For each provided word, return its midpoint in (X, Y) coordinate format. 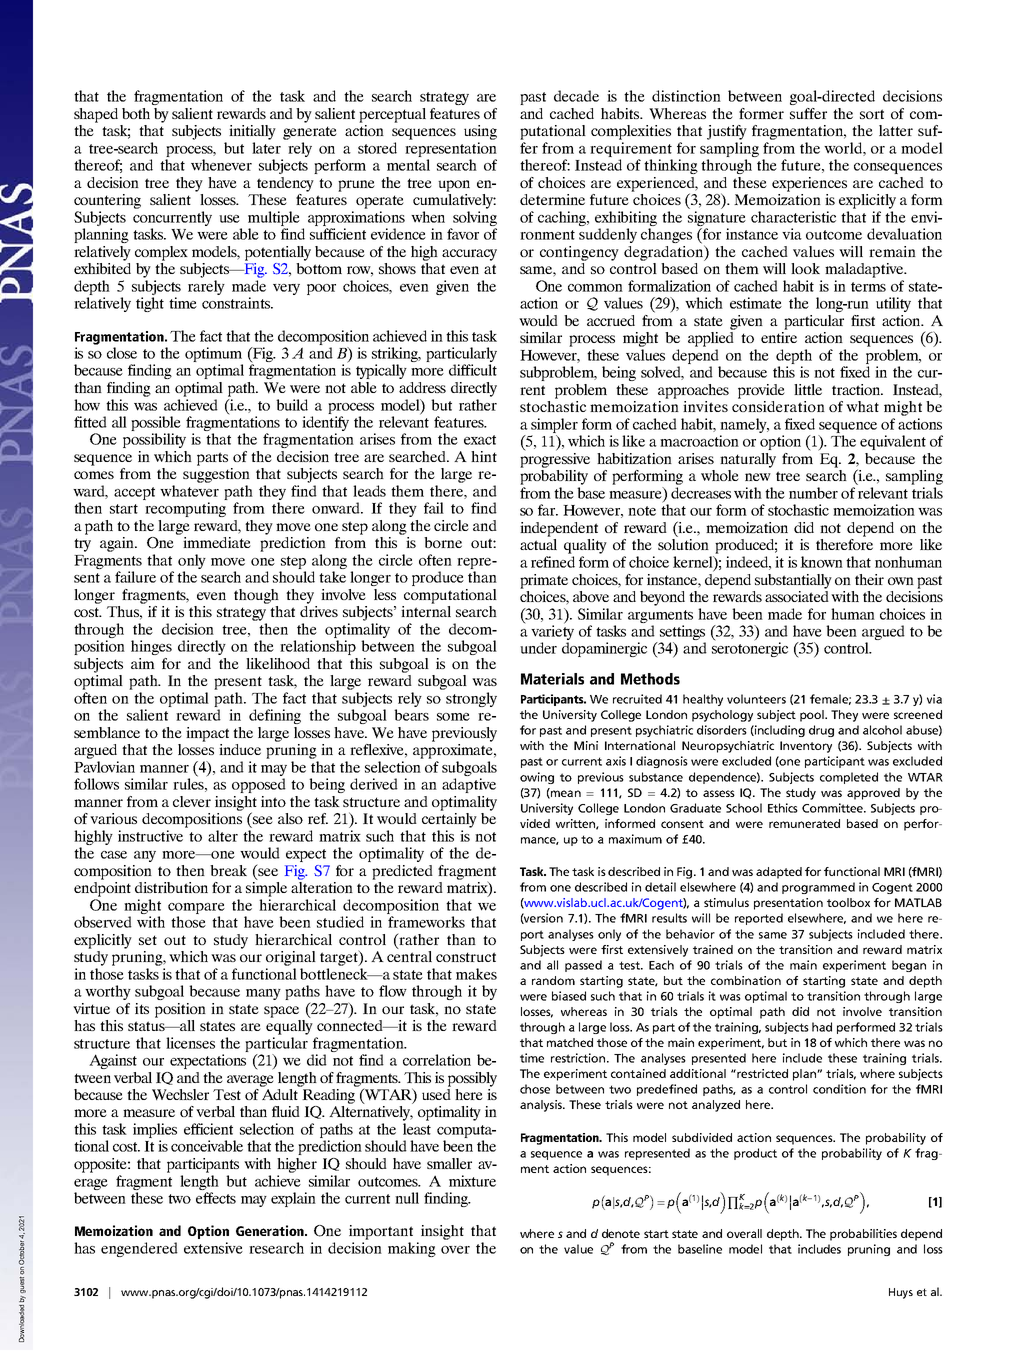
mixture (472, 1181)
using (480, 132)
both (136, 113)
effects (216, 1198)
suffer (808, 113)
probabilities (863, 1235)
